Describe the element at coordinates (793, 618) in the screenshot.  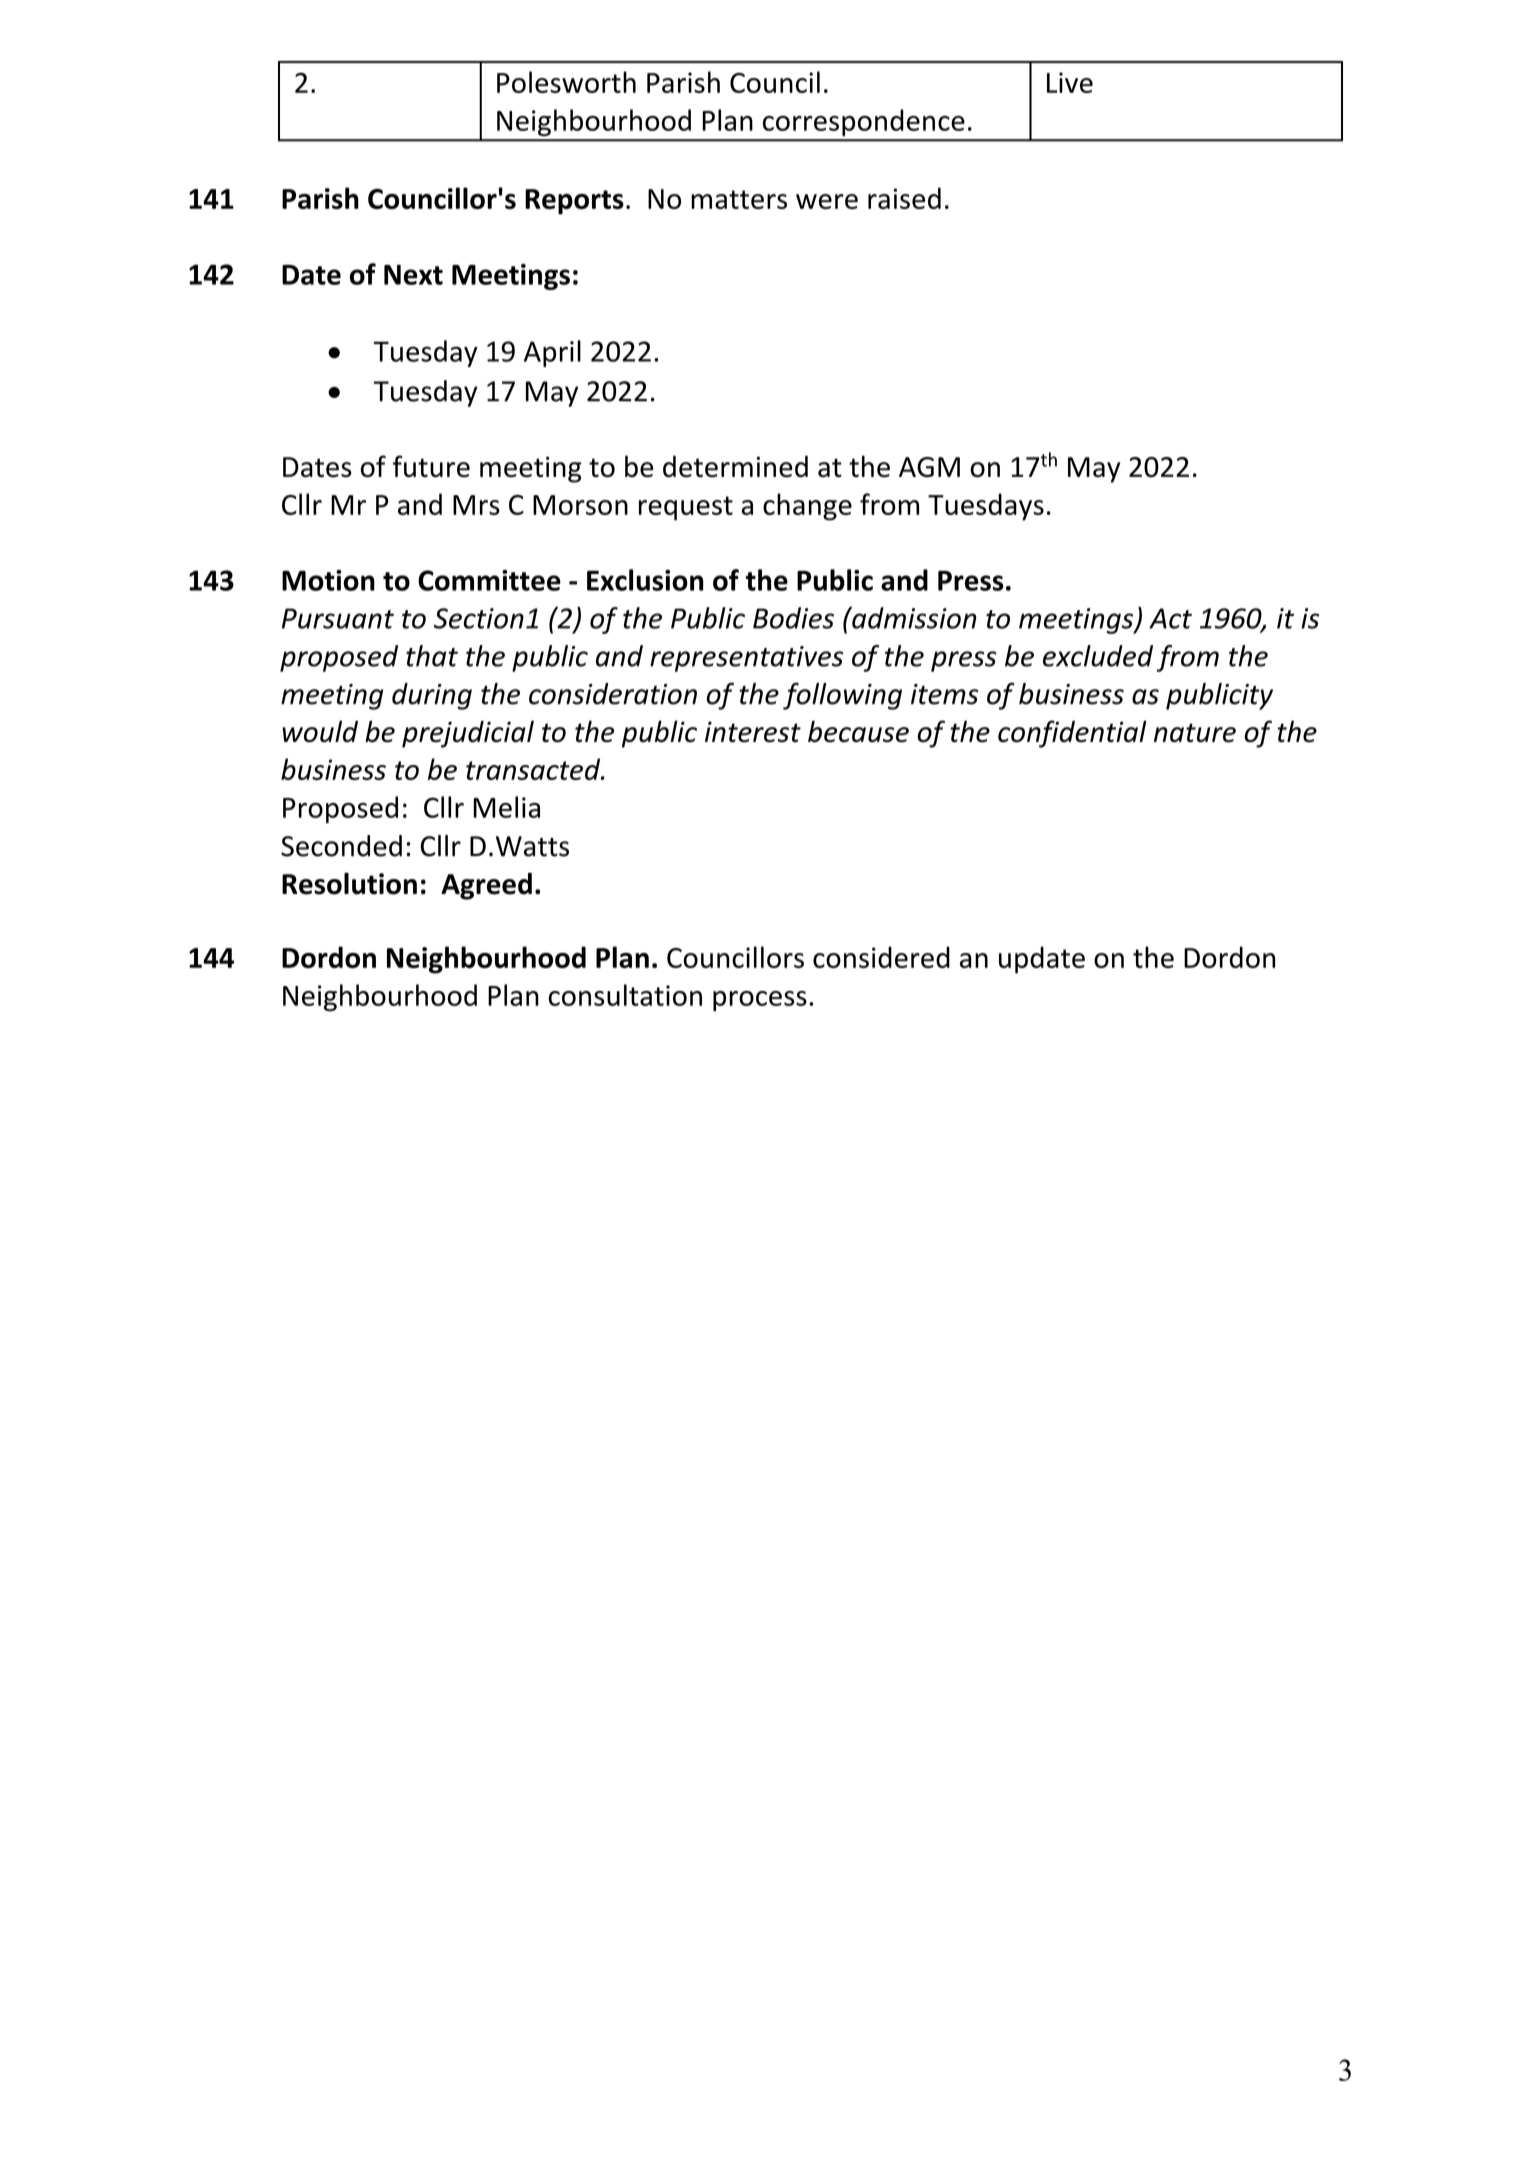
I see `Bodies` at that location.
